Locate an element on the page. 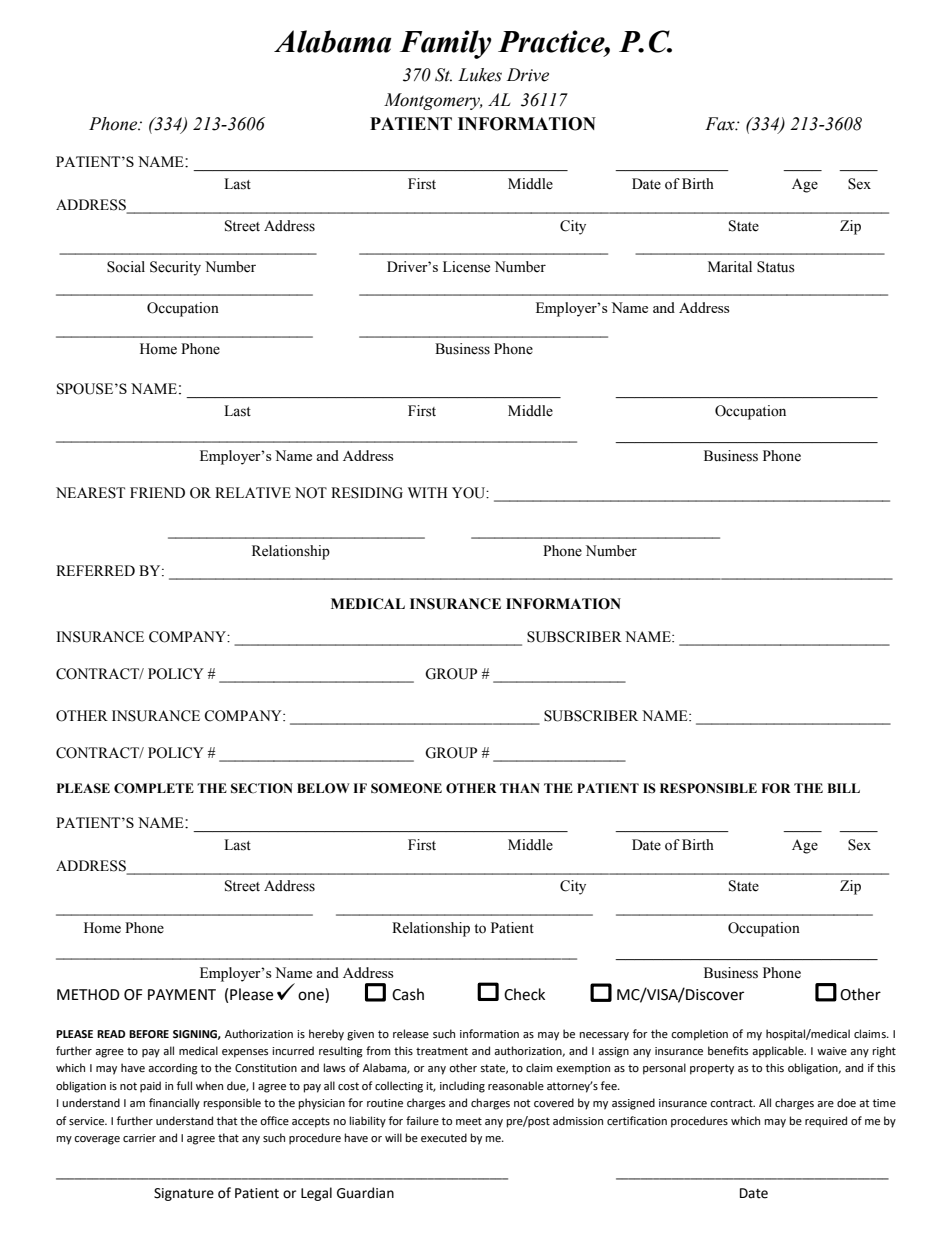  Signature is located at coordinates (184, 1194).
